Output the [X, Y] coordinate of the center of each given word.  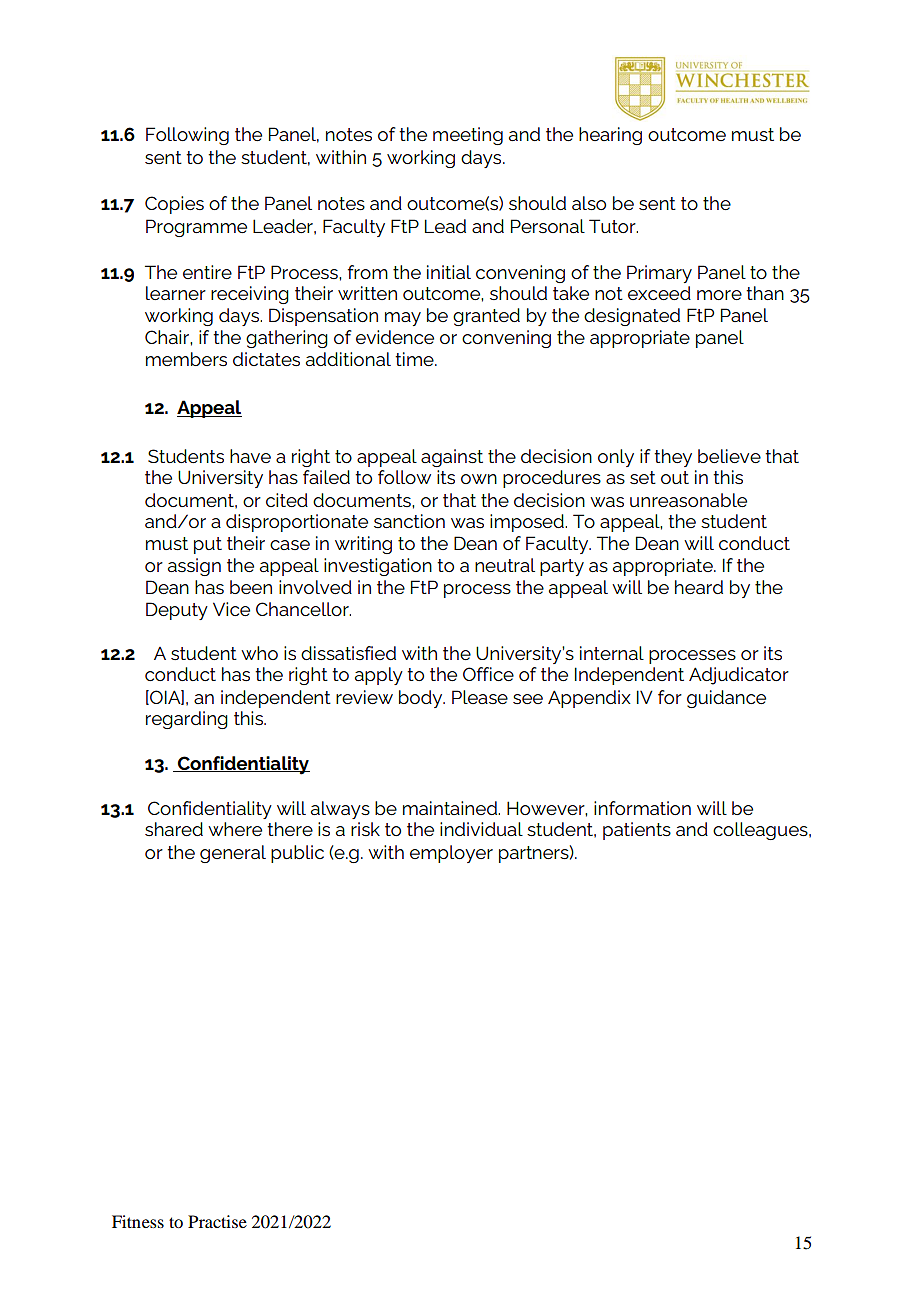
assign [194, 567]
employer [451, 854]
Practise [217, 1221]
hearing [610, 136]
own [479, 479]
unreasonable [688, 500]
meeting [468, 136]
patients [637, 831]
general [233, 854]
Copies [174, 205]
